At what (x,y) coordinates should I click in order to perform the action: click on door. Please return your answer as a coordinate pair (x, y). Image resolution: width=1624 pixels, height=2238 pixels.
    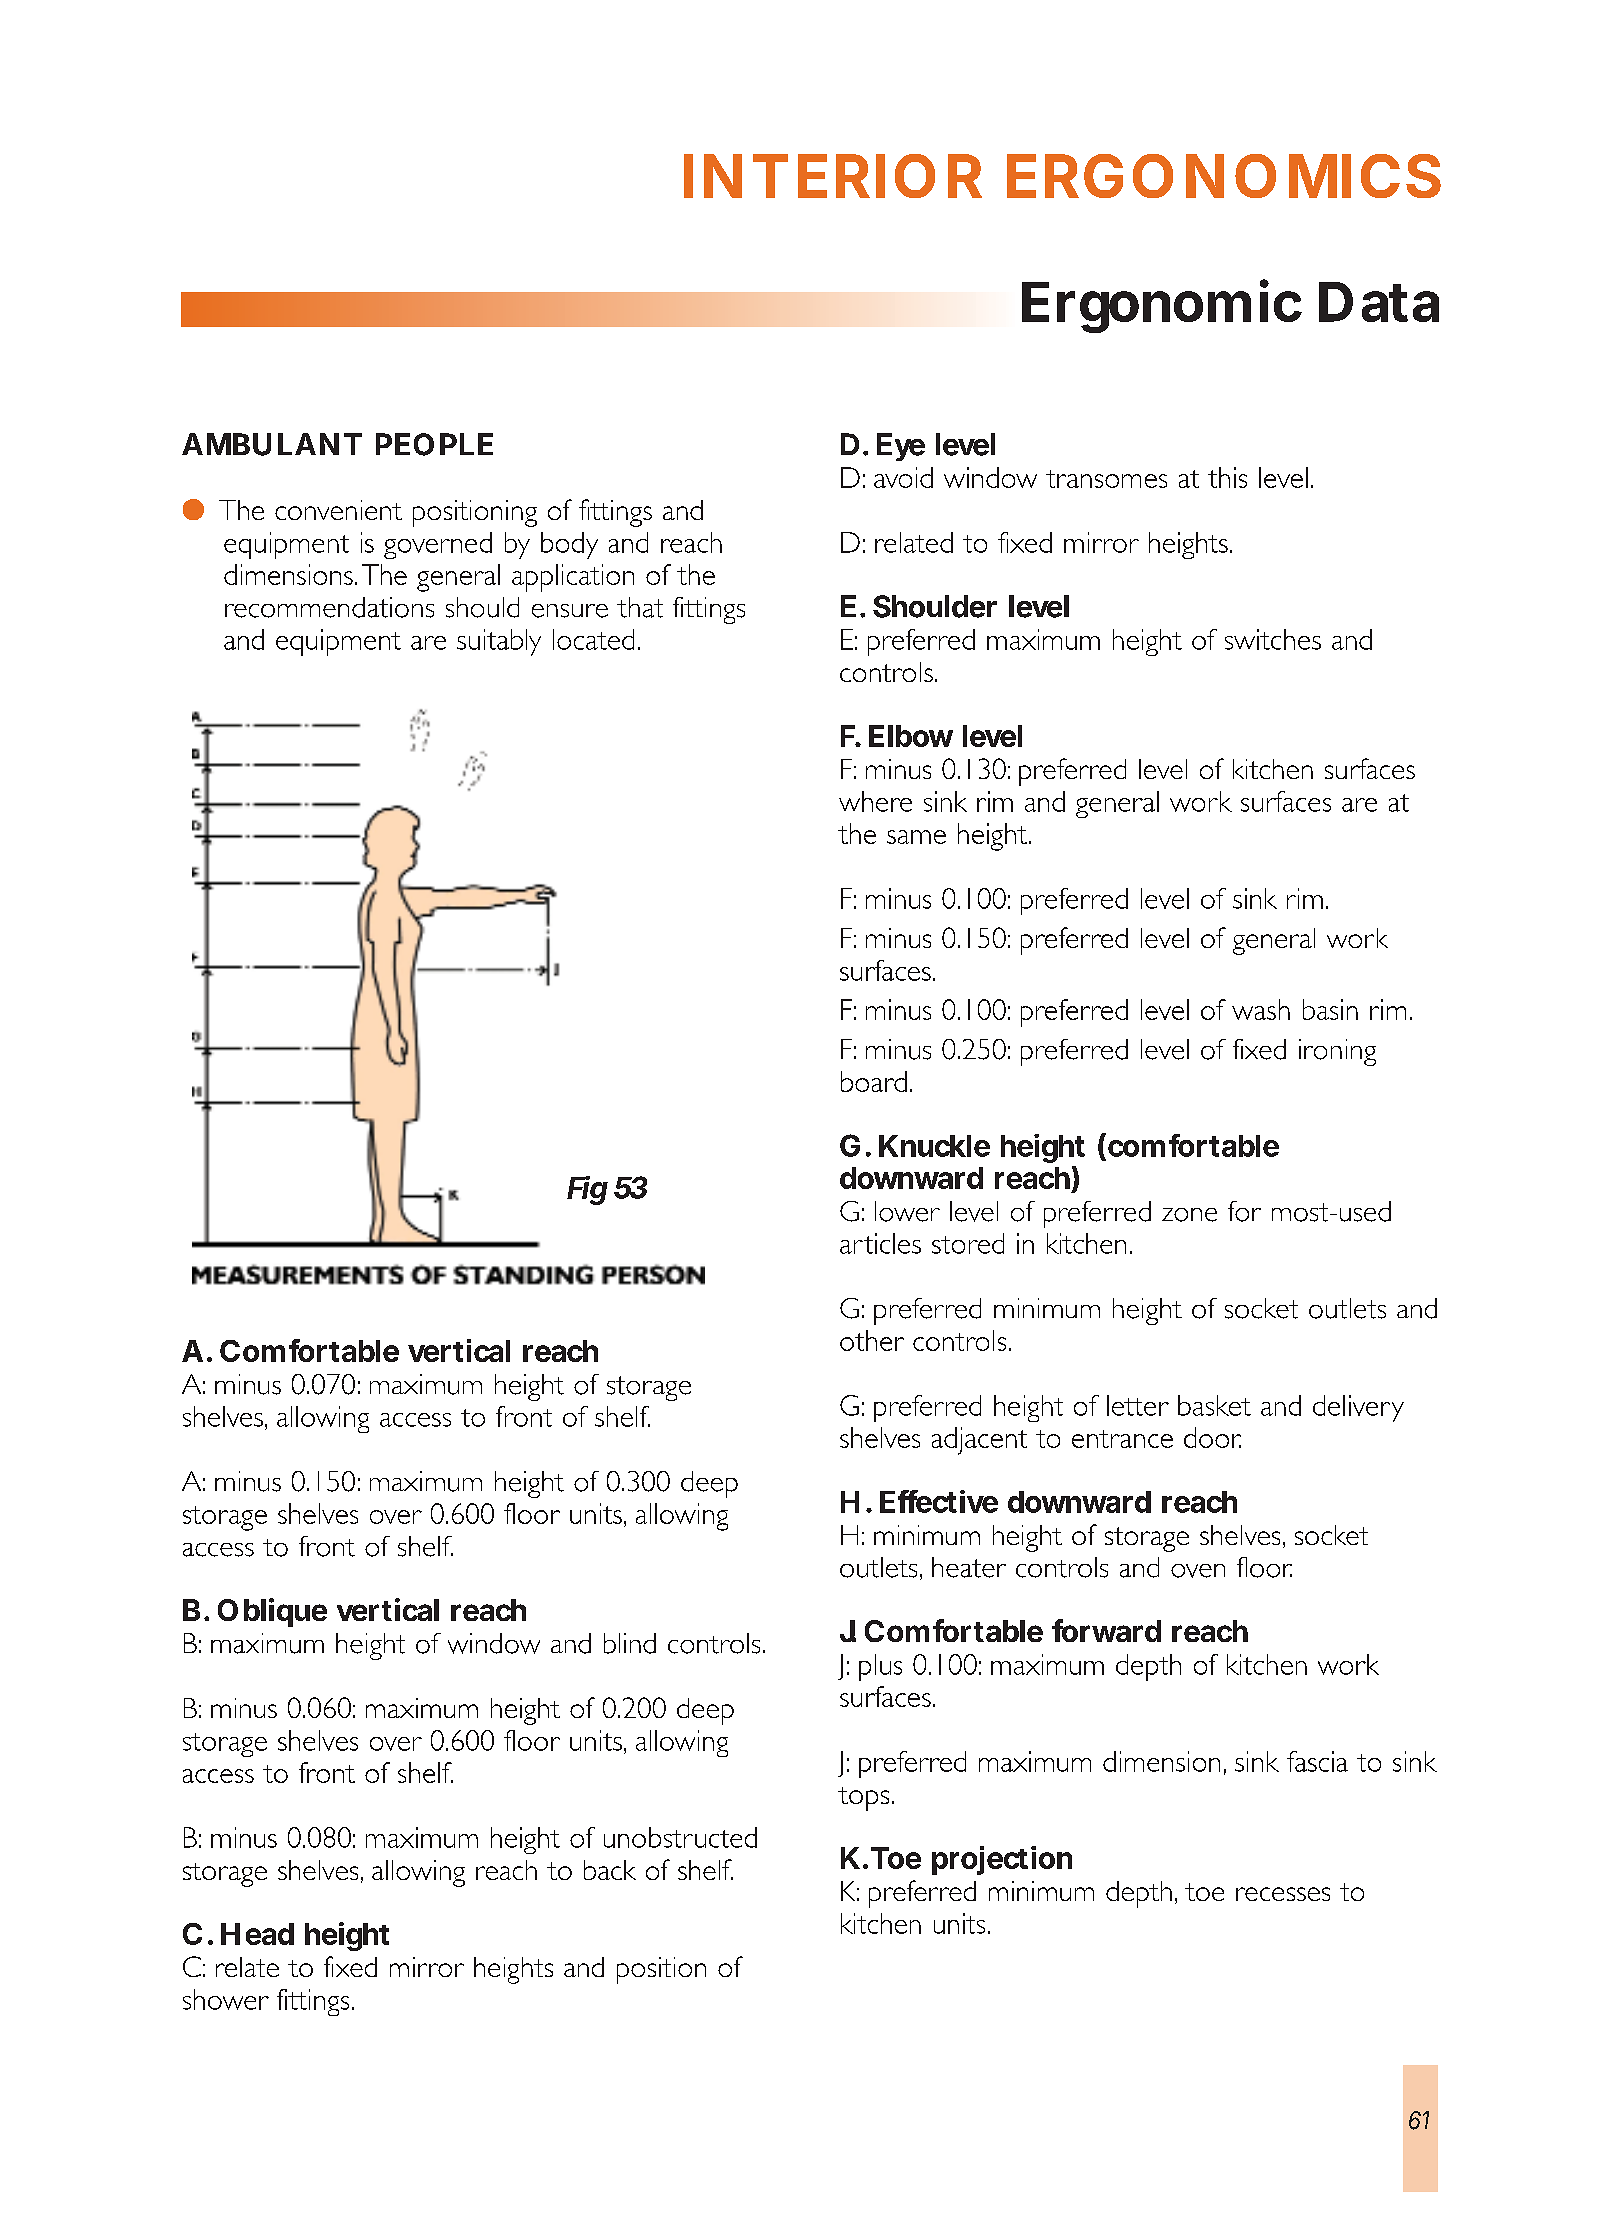
    Looking at the image, I should click on (1212, 1437).
